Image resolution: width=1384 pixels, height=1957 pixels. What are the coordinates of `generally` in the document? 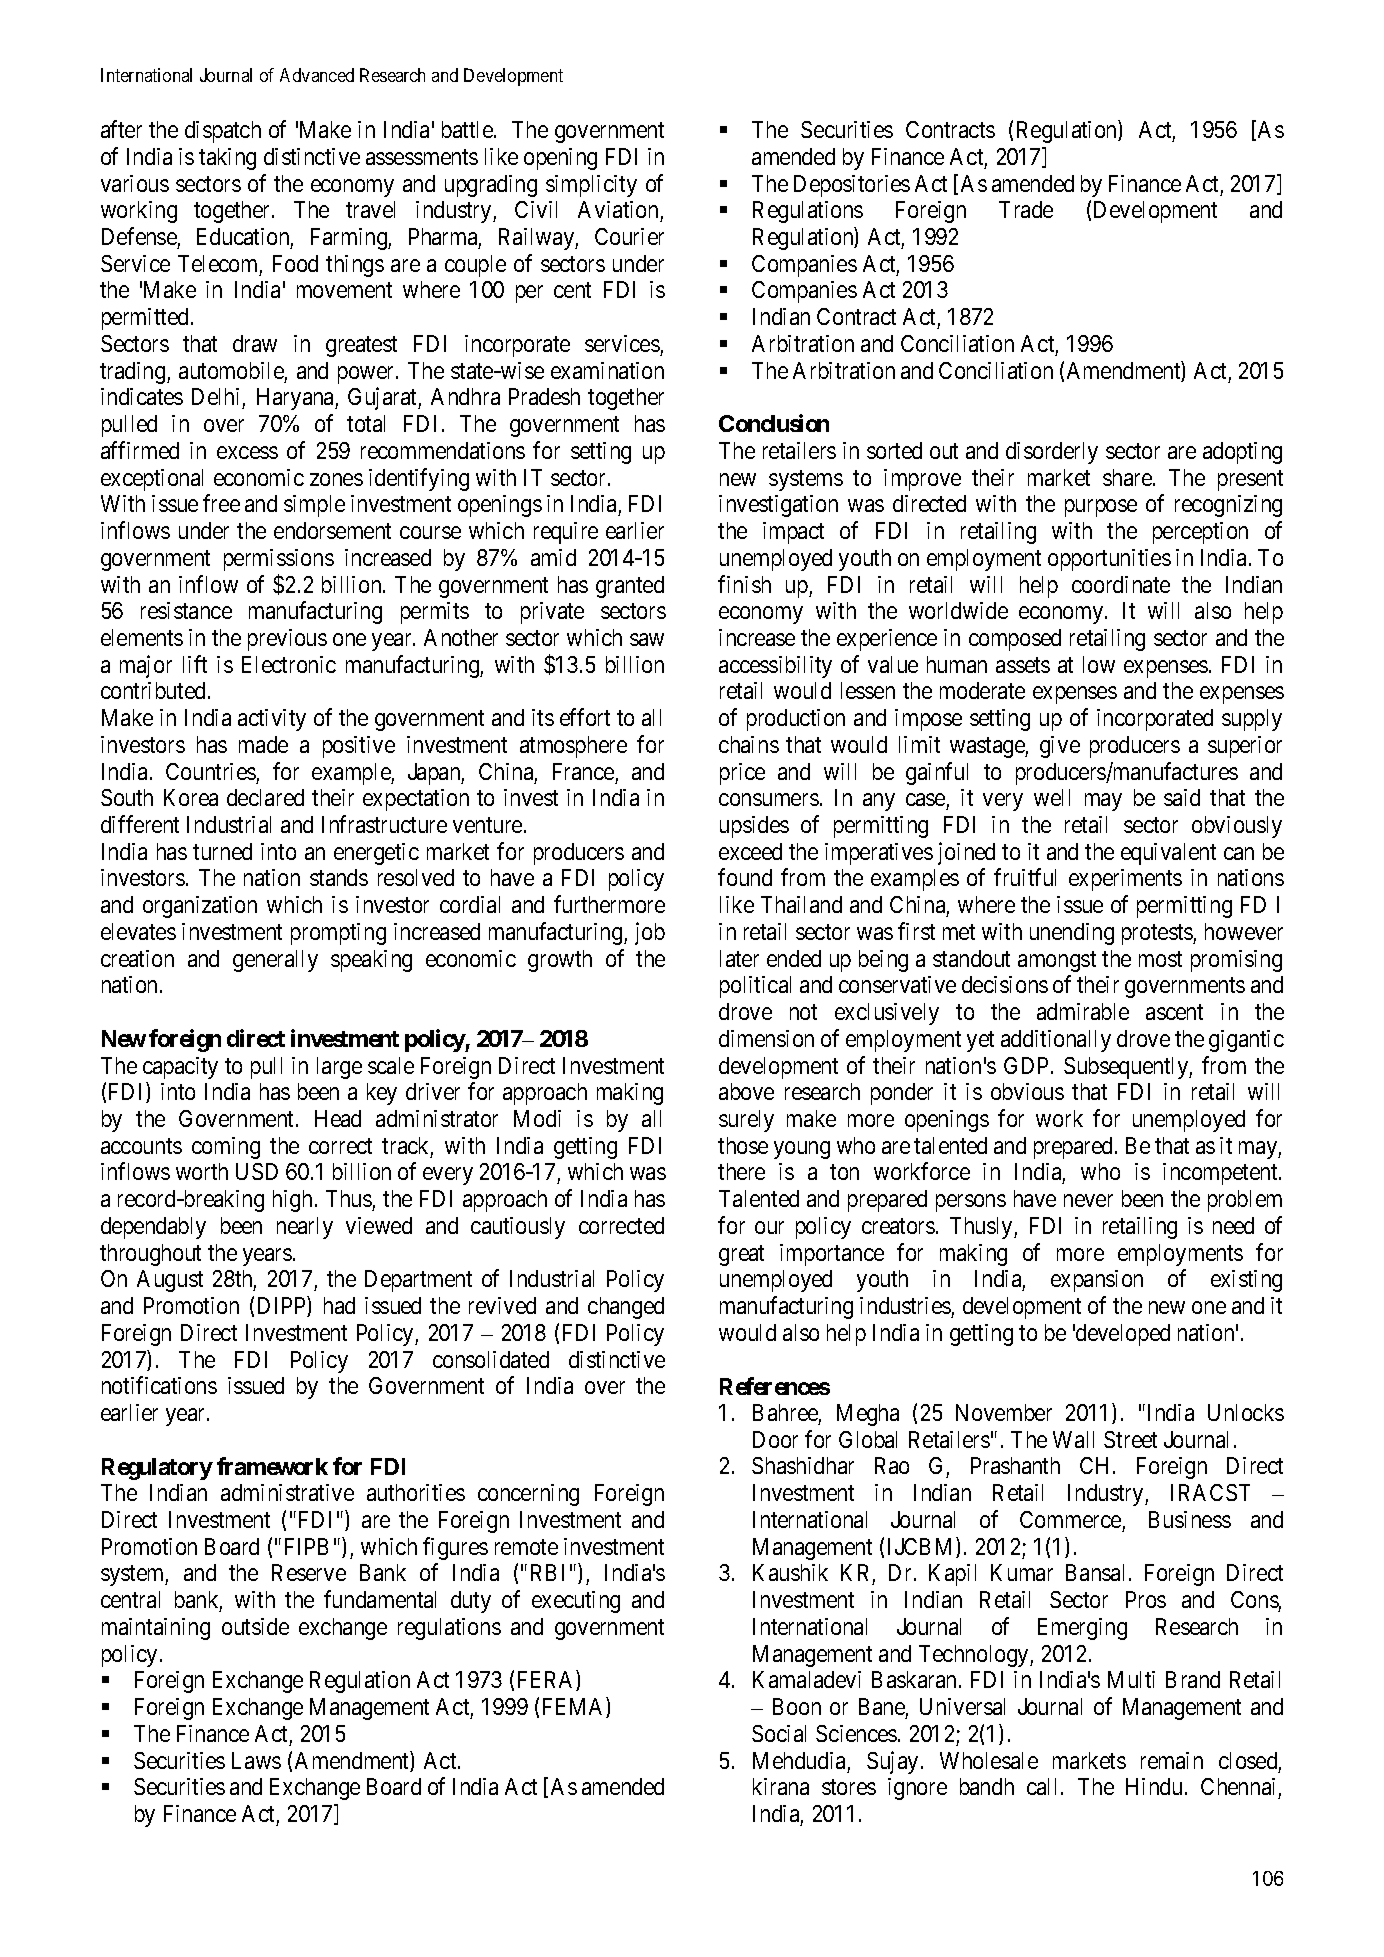 It's located at (275, 961).
